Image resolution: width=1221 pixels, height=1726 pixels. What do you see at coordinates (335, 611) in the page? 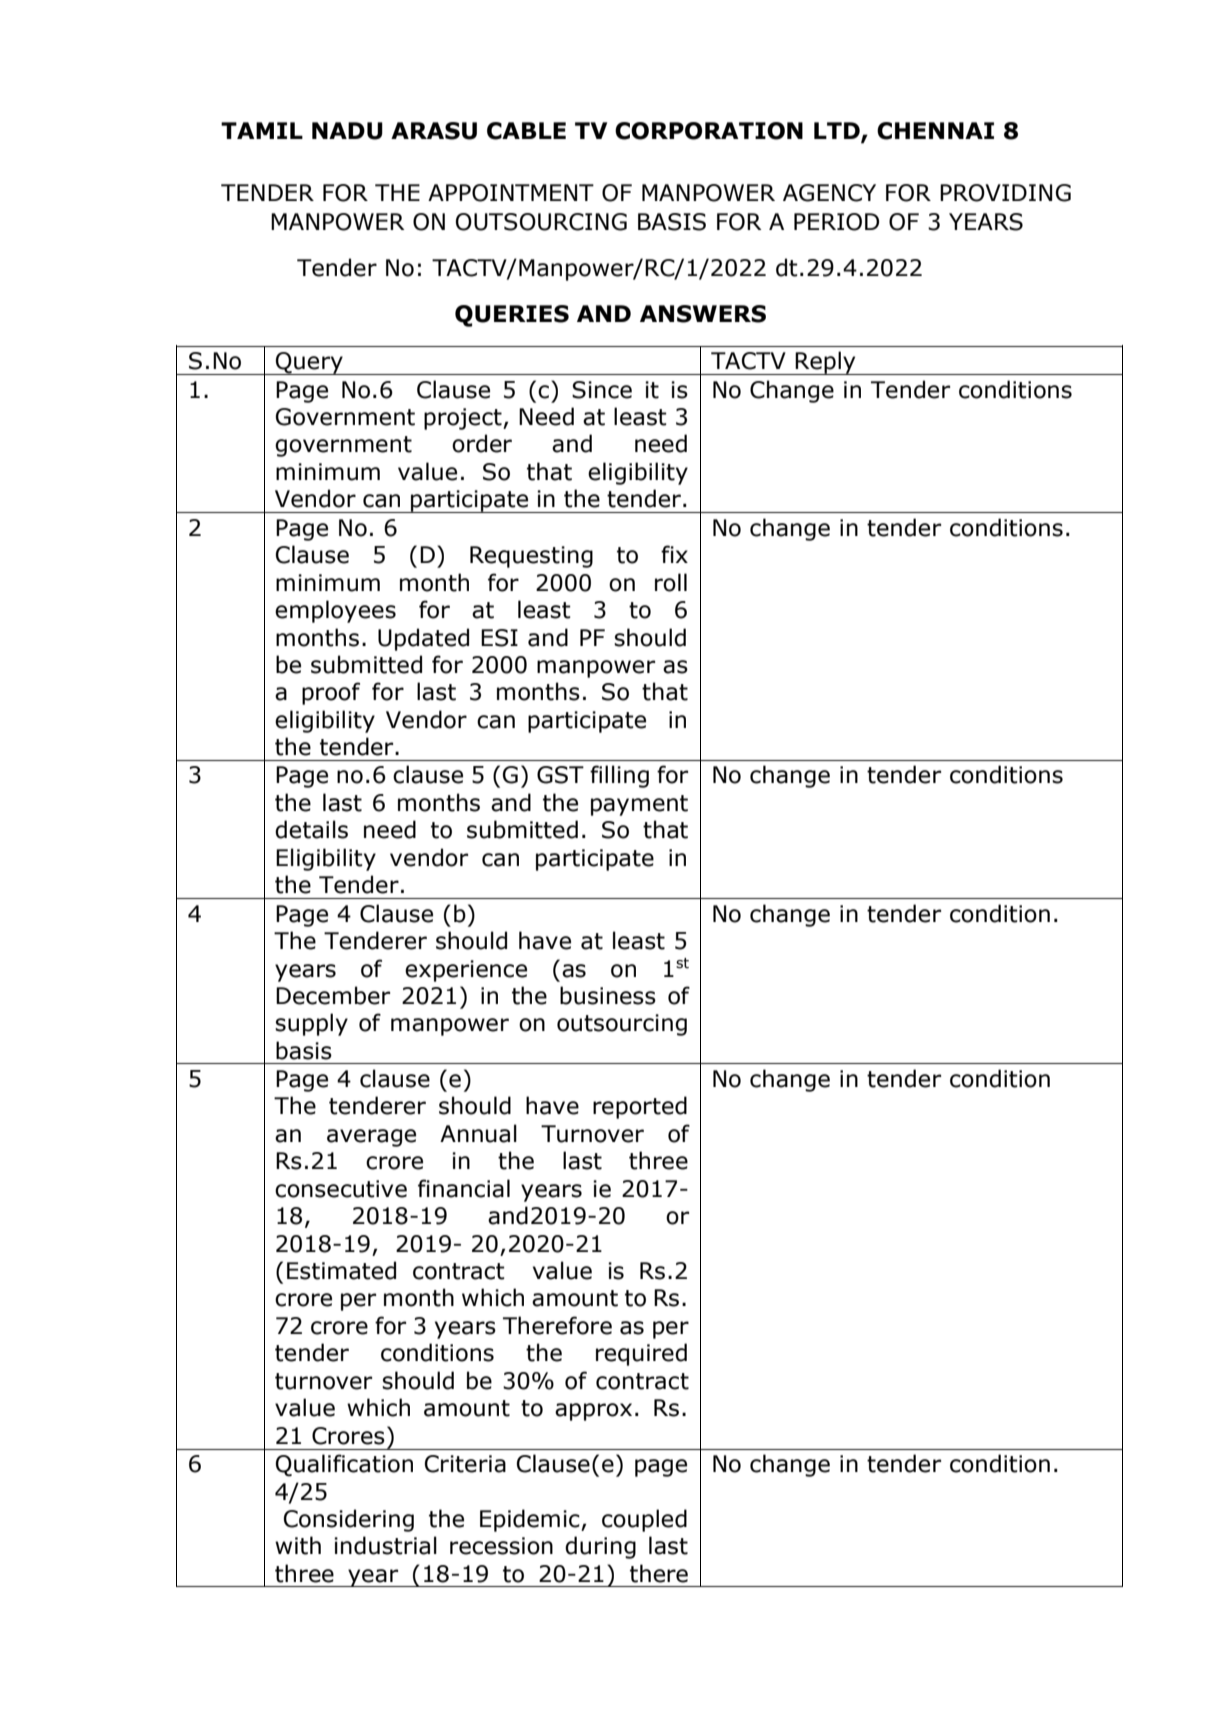
I see `employees` at bounding box center [335, 611].
